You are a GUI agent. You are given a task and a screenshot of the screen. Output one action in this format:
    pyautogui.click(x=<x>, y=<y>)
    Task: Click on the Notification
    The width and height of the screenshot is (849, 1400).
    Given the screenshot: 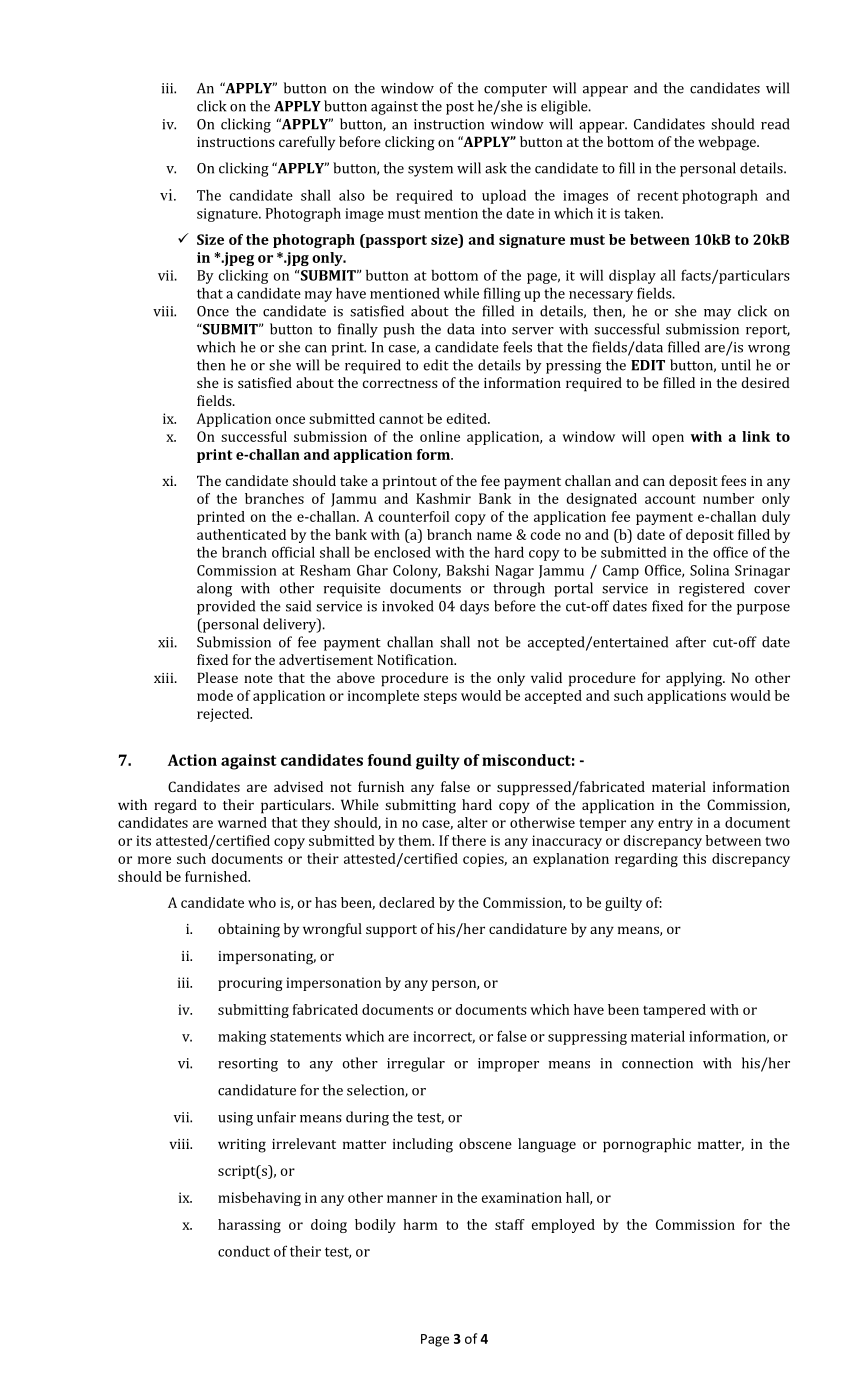 What is the action you would take?
    pyautogui.click(x=416, y=659)
